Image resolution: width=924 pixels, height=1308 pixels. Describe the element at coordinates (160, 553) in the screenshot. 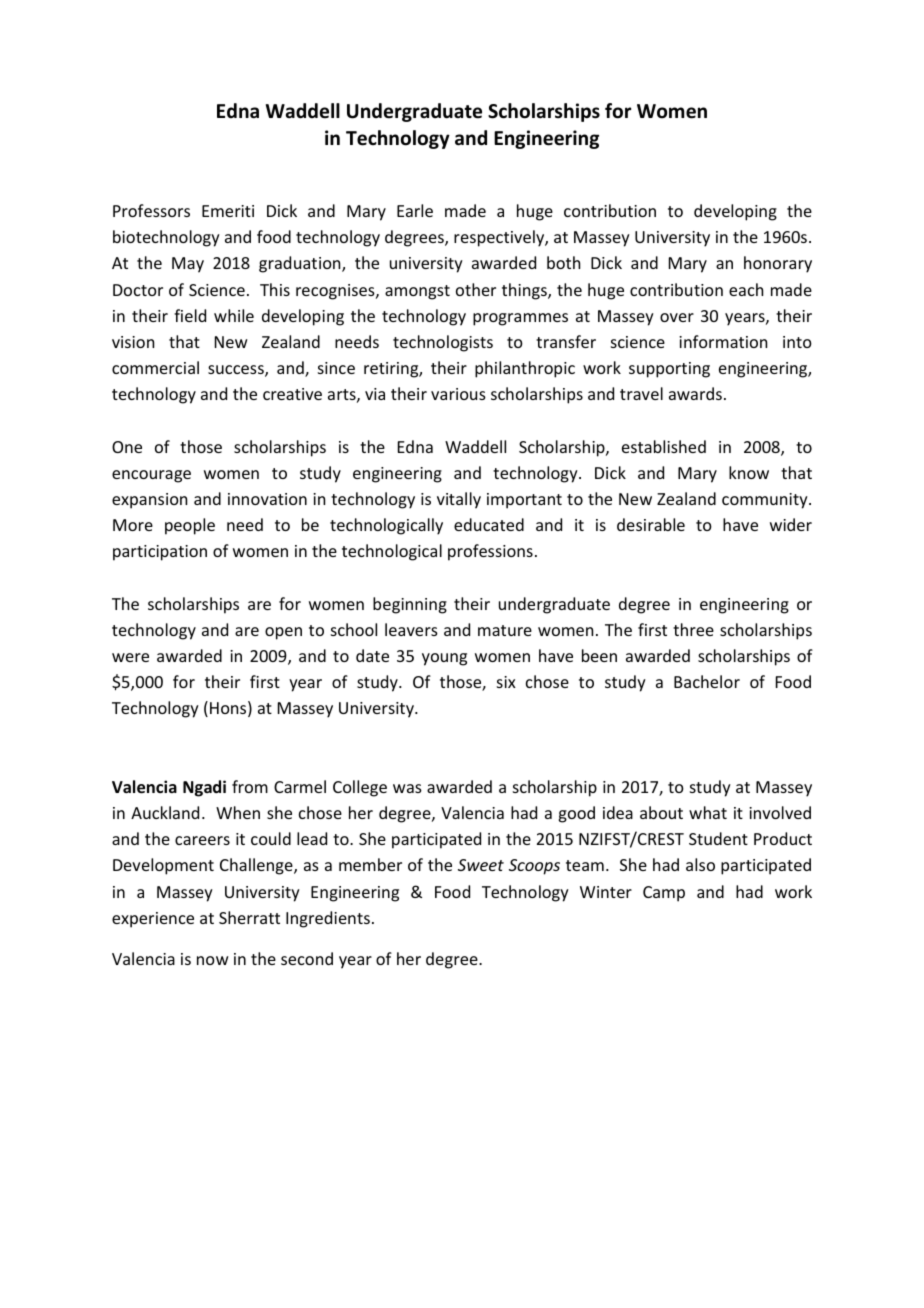

I see `participation` at that location.
